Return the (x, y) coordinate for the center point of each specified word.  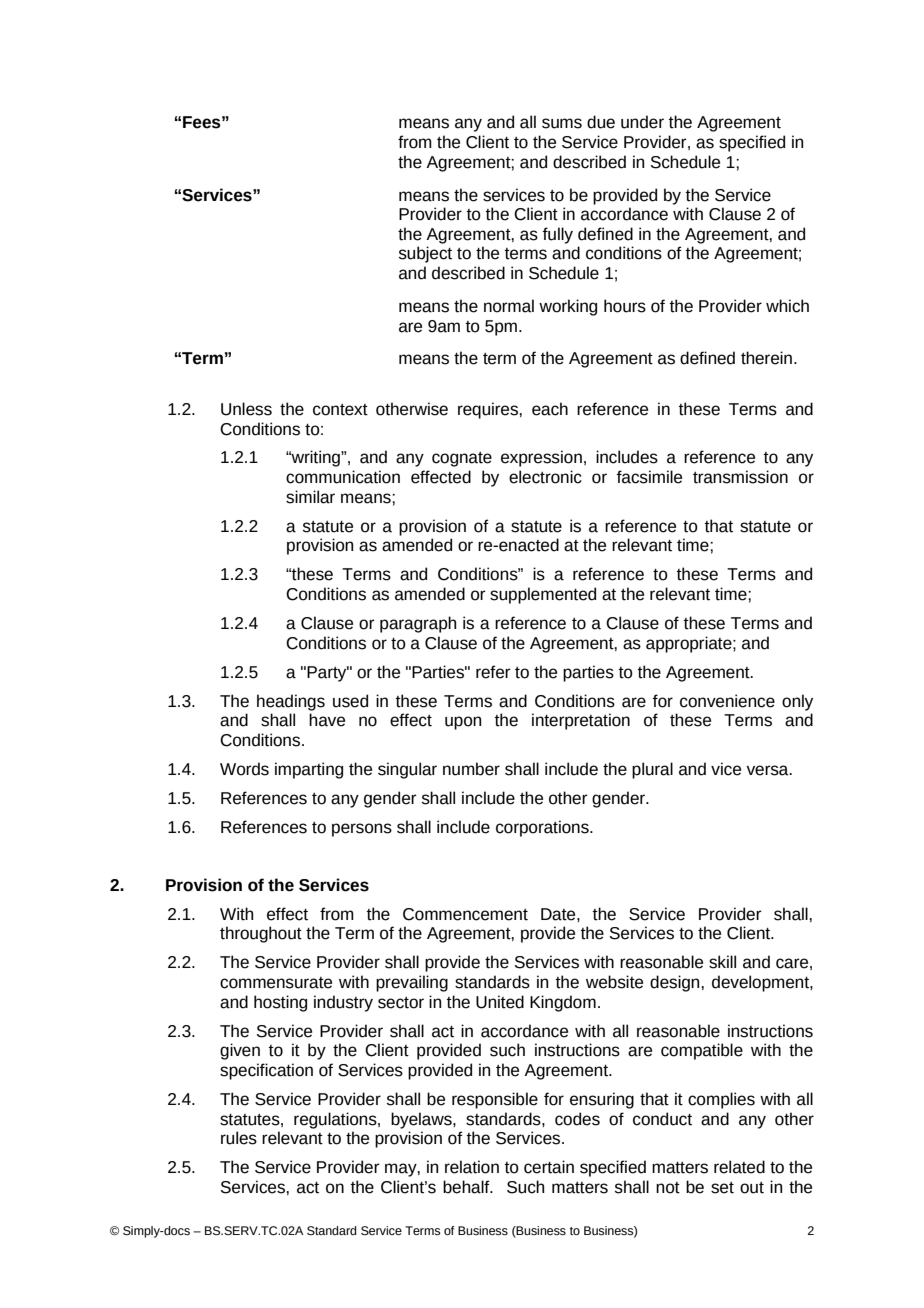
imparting (309, 770)
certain (549, 1167)
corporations (543, 828)
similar (310, 497)
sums (562, 123)
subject (425, 254)
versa (768, 770)
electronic (545, 477)
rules (239, 1138)
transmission (740, 477)
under (642, 122)
